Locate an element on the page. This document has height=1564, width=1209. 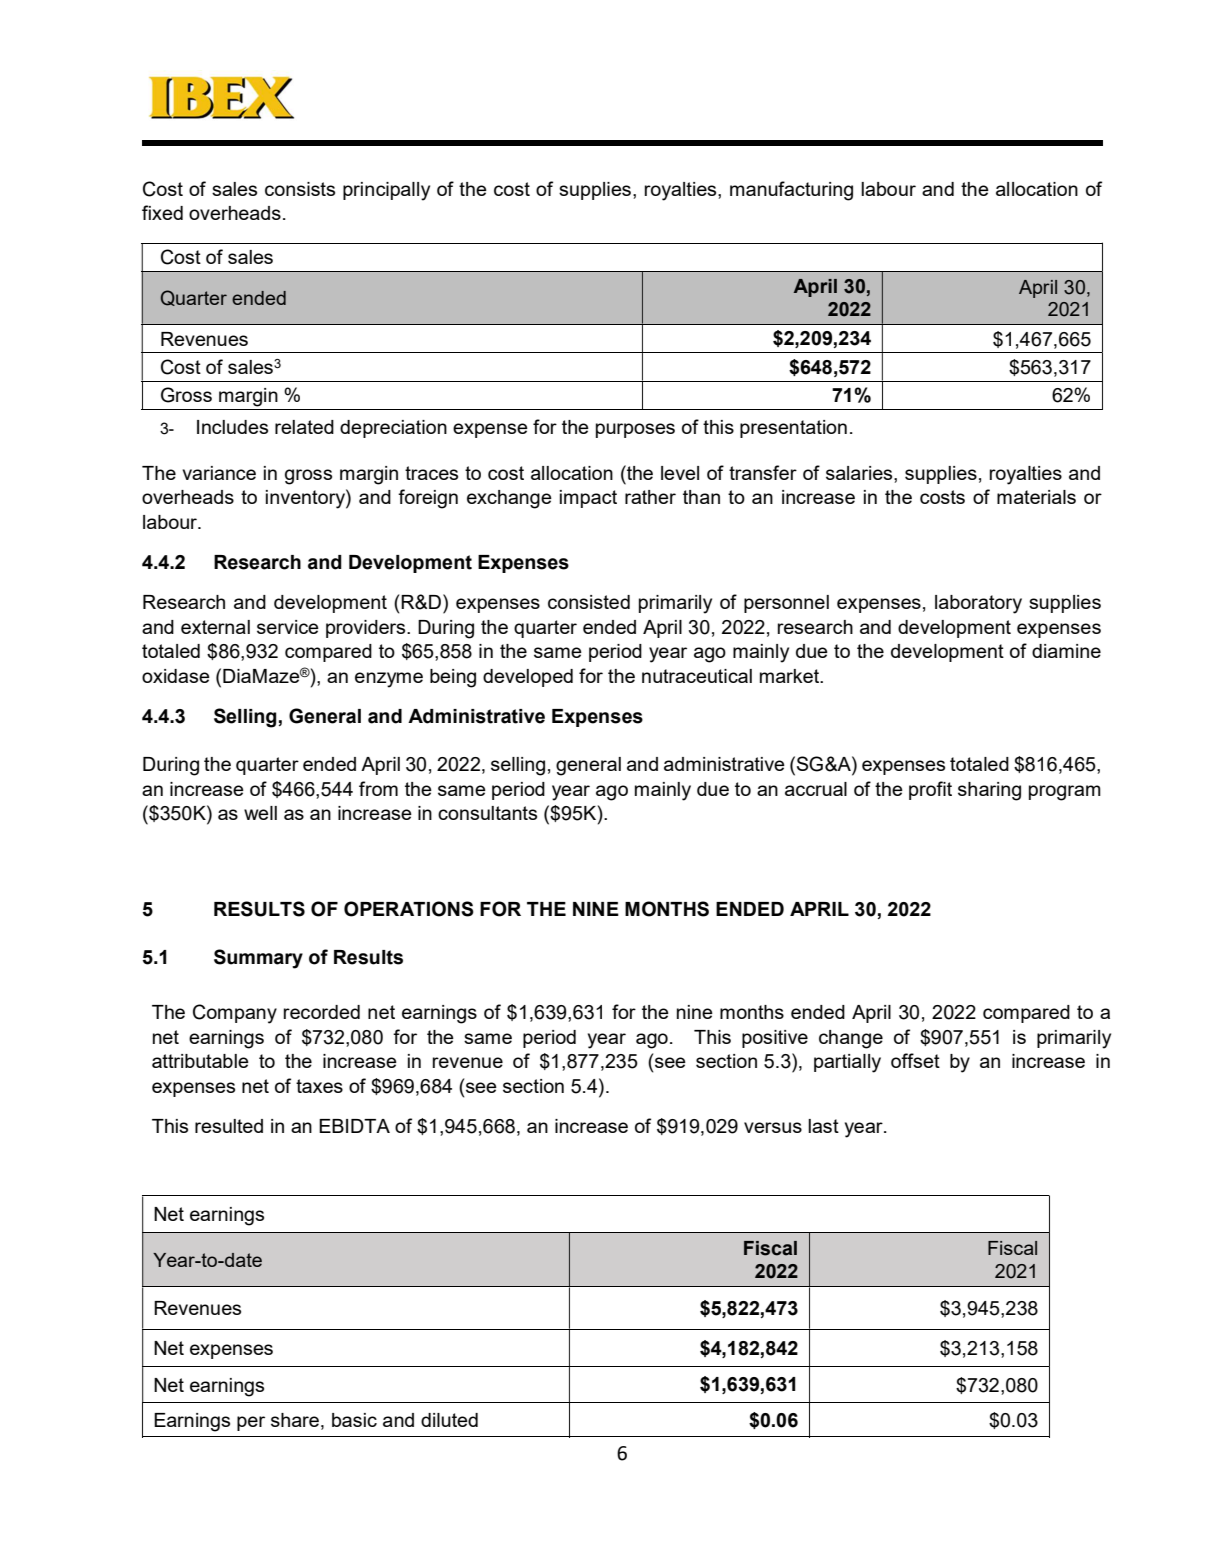
consists is located at coordinates (300, 189).
